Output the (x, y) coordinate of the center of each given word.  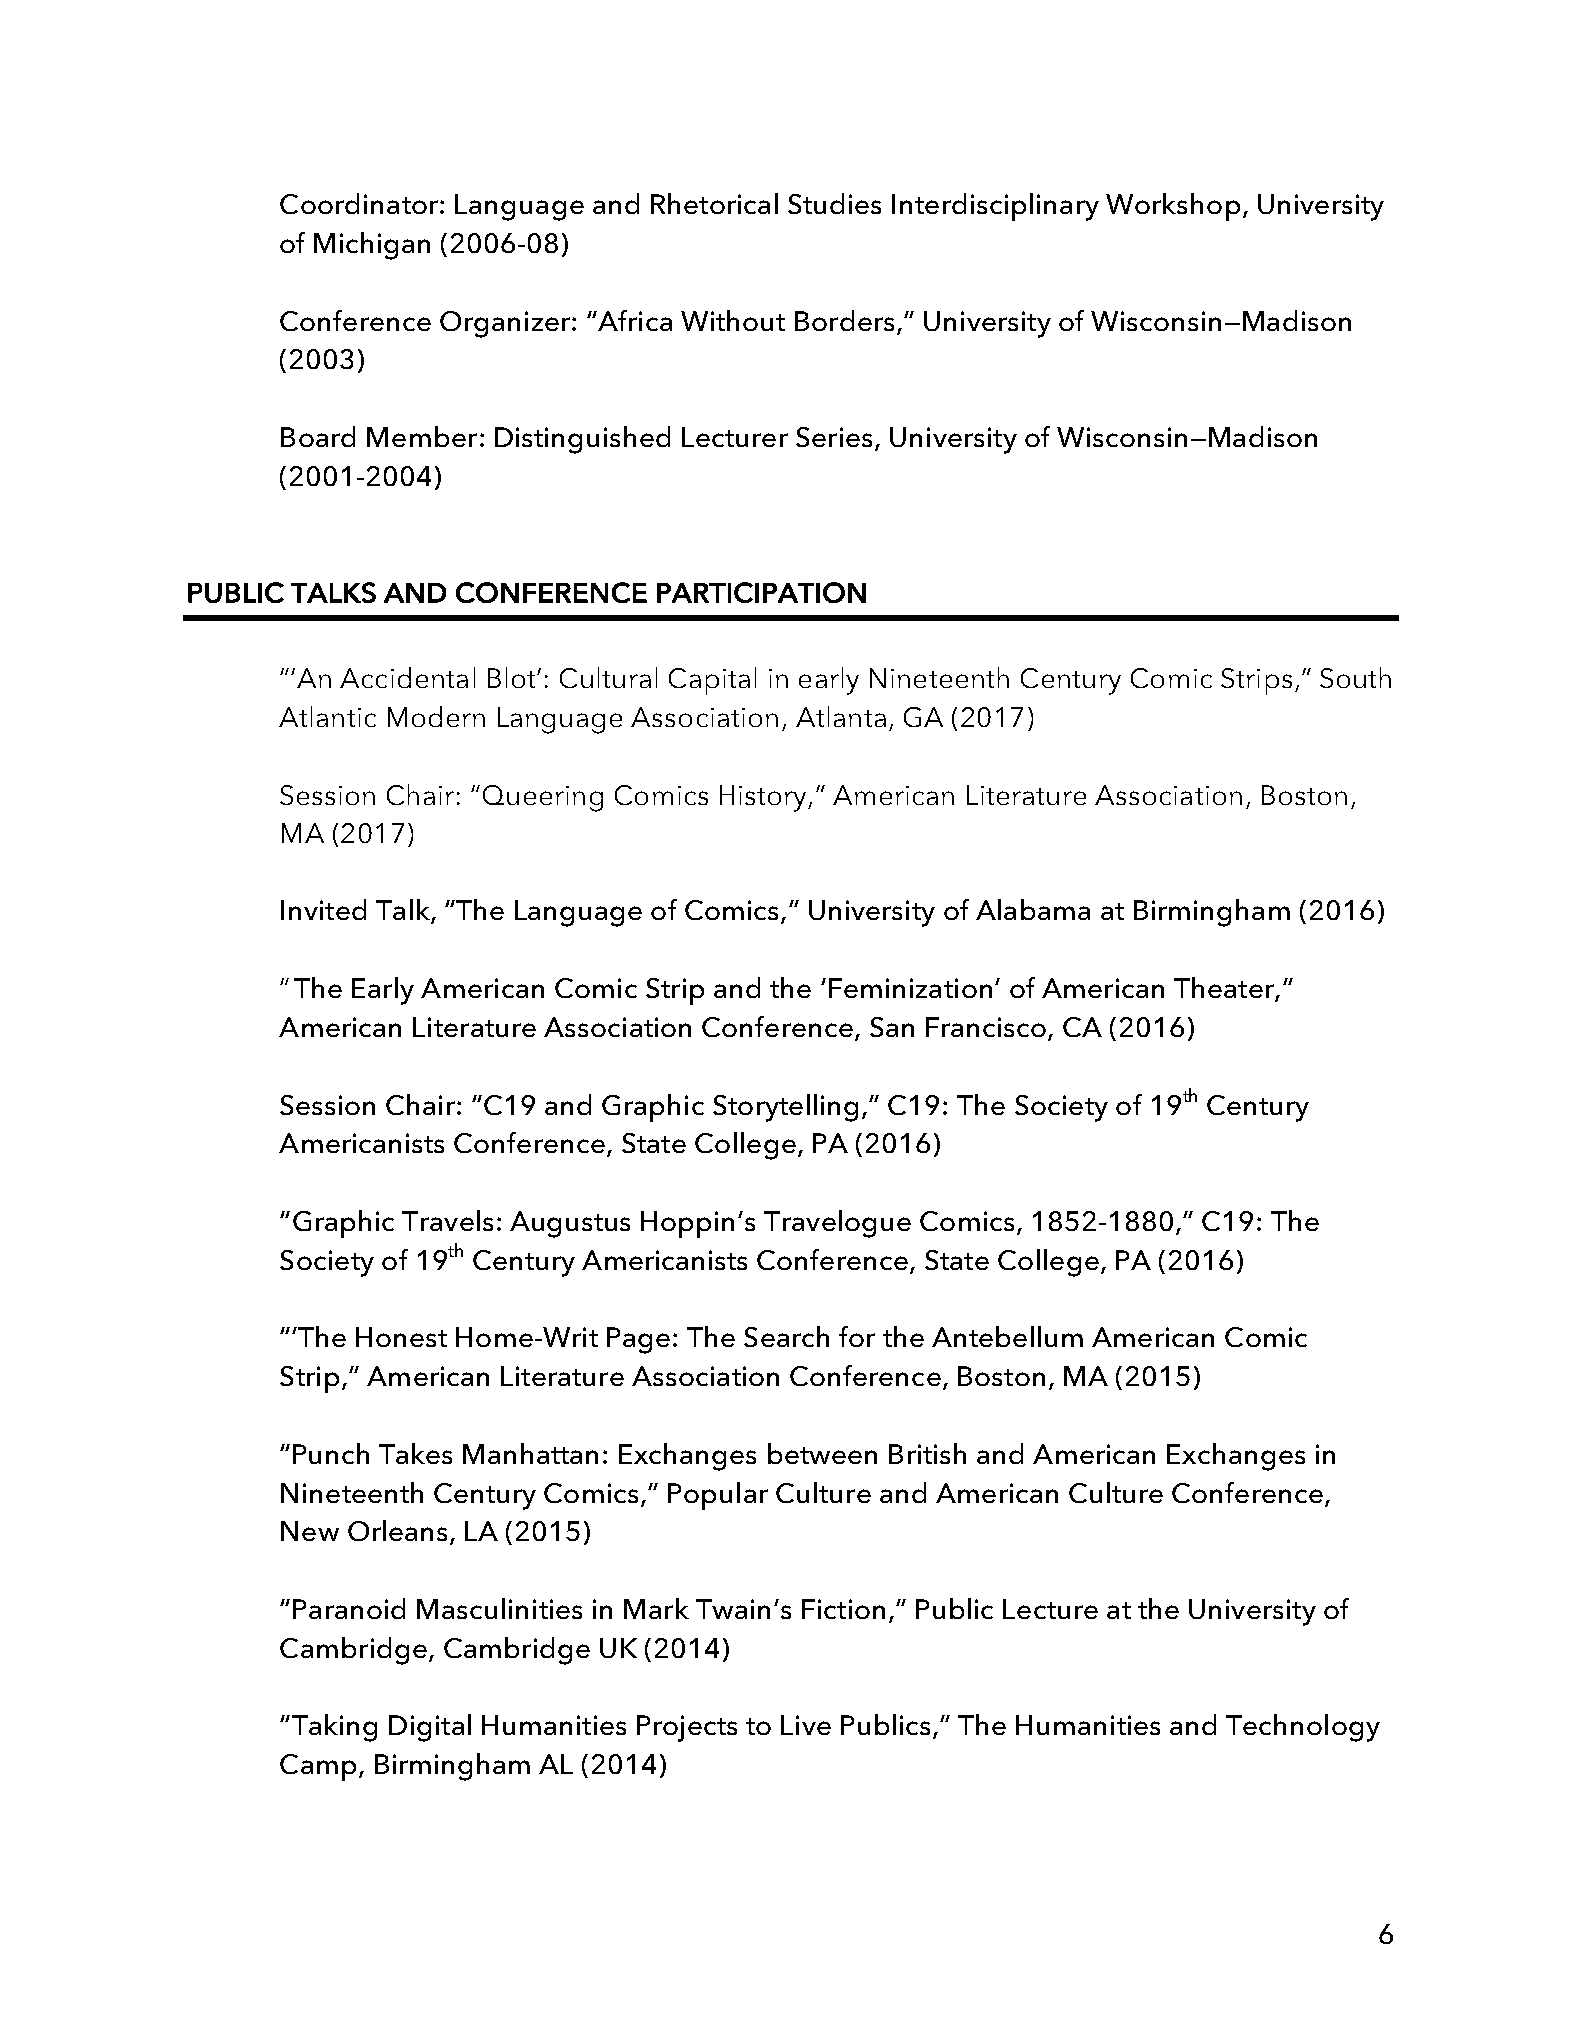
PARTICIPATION (761, 592)
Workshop (1173, 207)
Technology (1303, 1728)
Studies (834, 203)
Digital (430, 1728)
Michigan (372, 246)
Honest (401, 1337)
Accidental (407, 677)
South (1355, 677)
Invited (323, 909)
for (857, 1336)
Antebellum (1007, 1336)
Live (806, 1725)
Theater (1225, 989)
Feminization (910, 988)
